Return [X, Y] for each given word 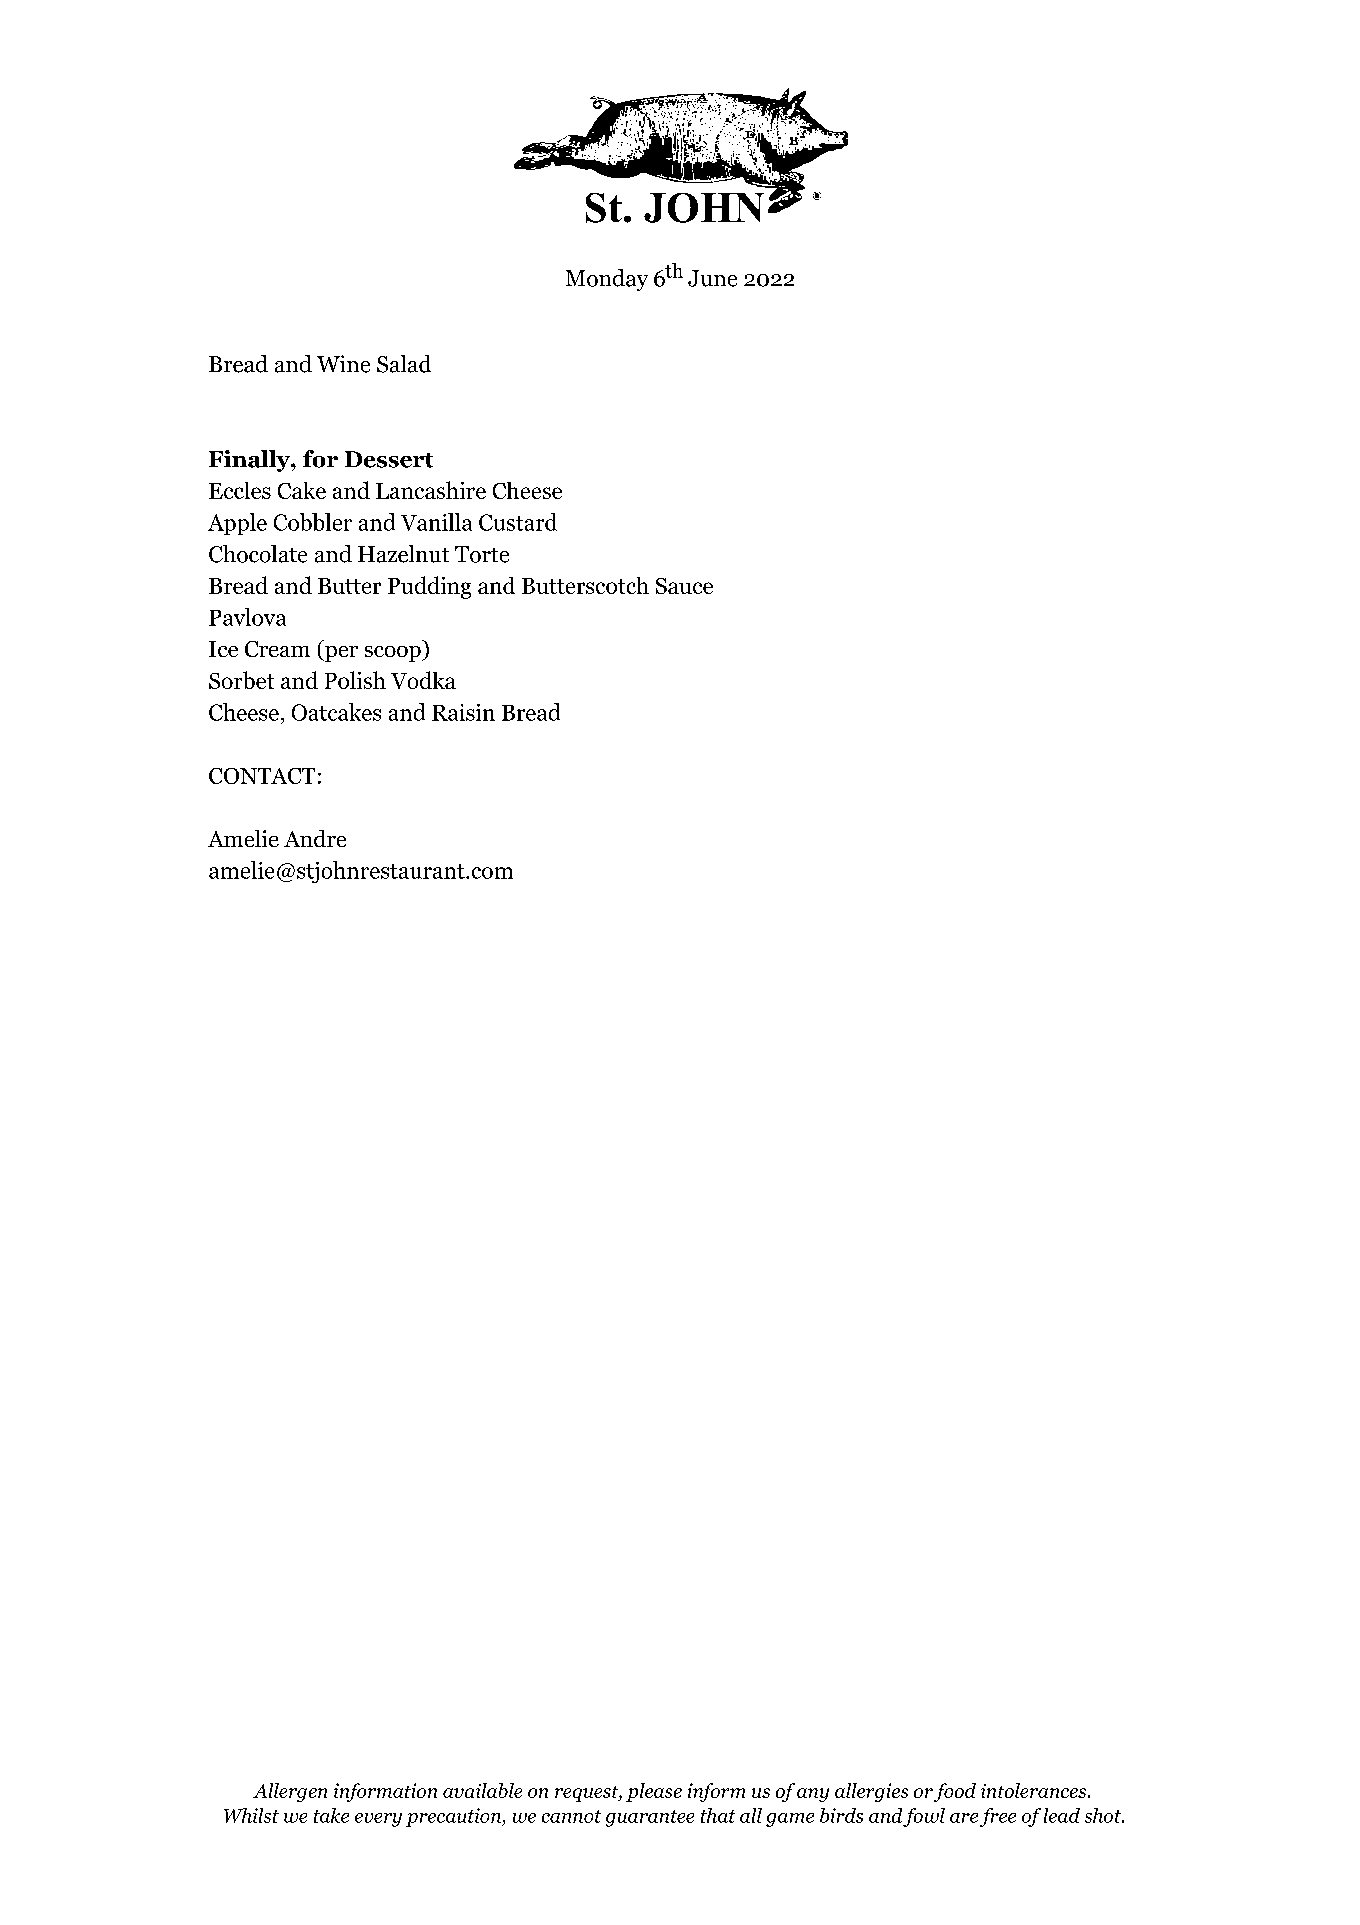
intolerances [1035, 1790]
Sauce [684, 586]
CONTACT [262, 776]
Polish [355, 680]
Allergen [290, 1792]
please [654, 1792]
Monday [607, 280]
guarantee [650, 1818]
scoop [394, 654]
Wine [343, 364]
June [712, 278]
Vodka [423, 680]
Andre [315, 838]
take [331, 1815]
